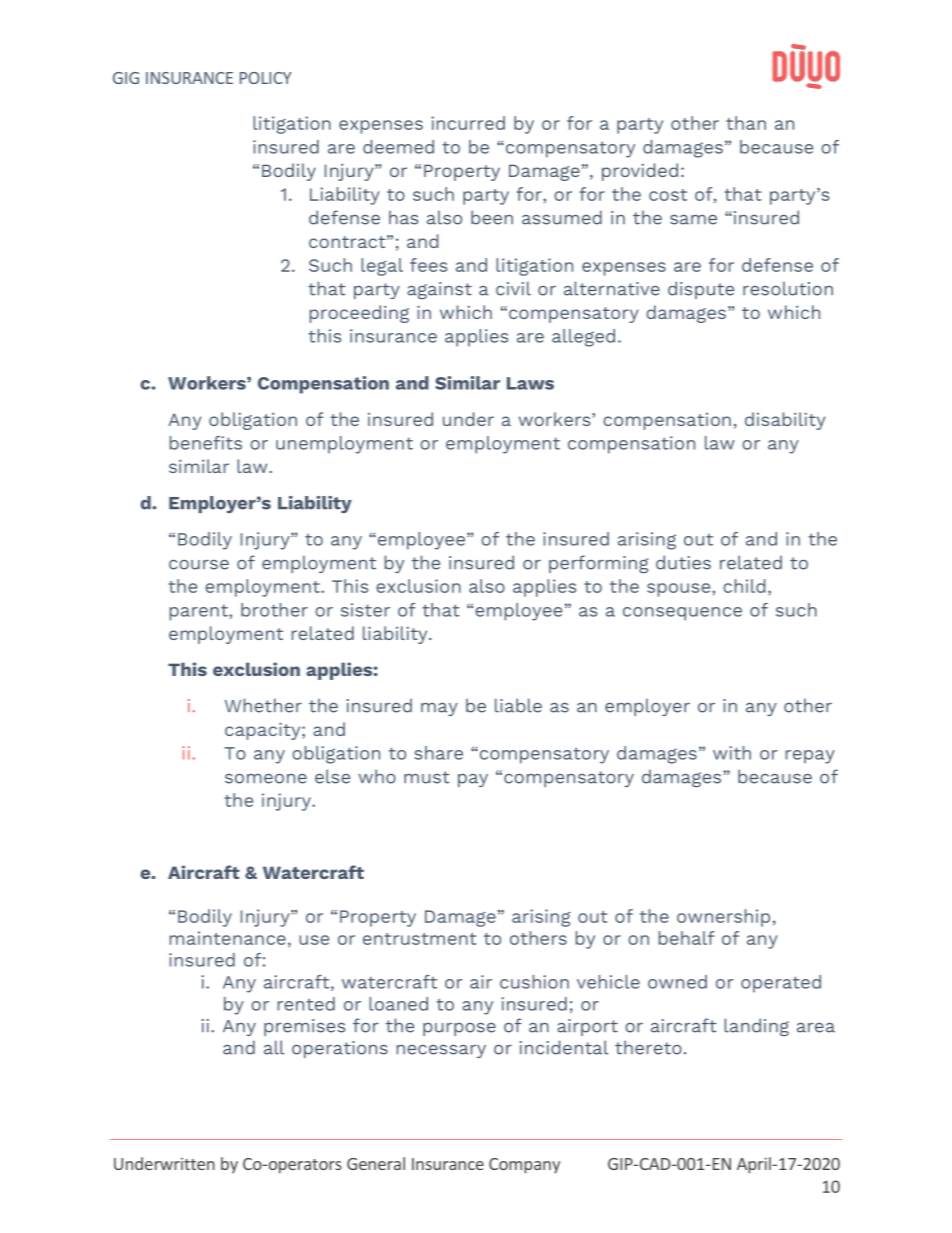 The image size is (952, 1233). I want to click on may, so click(439, 709).
